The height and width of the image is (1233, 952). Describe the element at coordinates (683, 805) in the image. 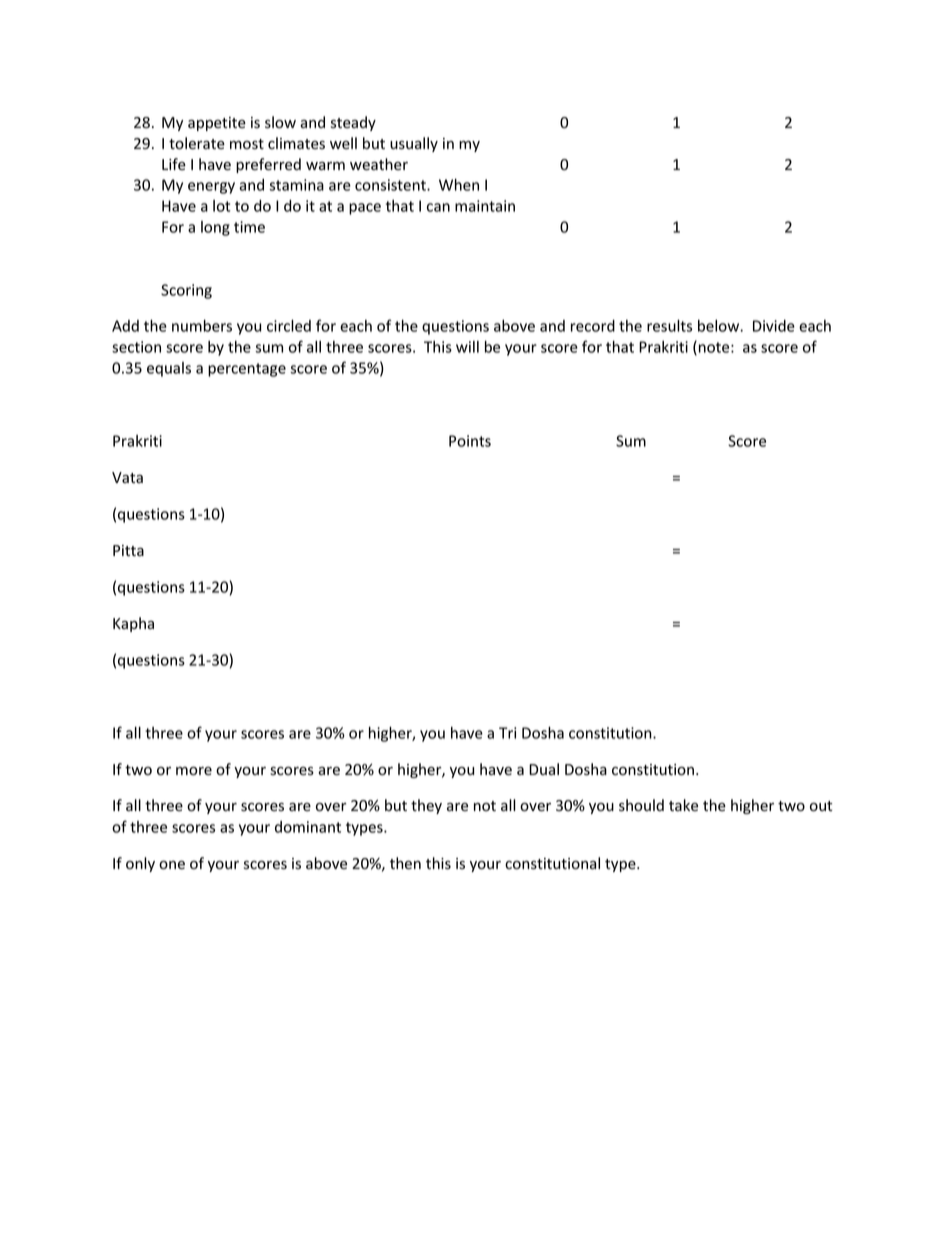

I see `take` at that location.
